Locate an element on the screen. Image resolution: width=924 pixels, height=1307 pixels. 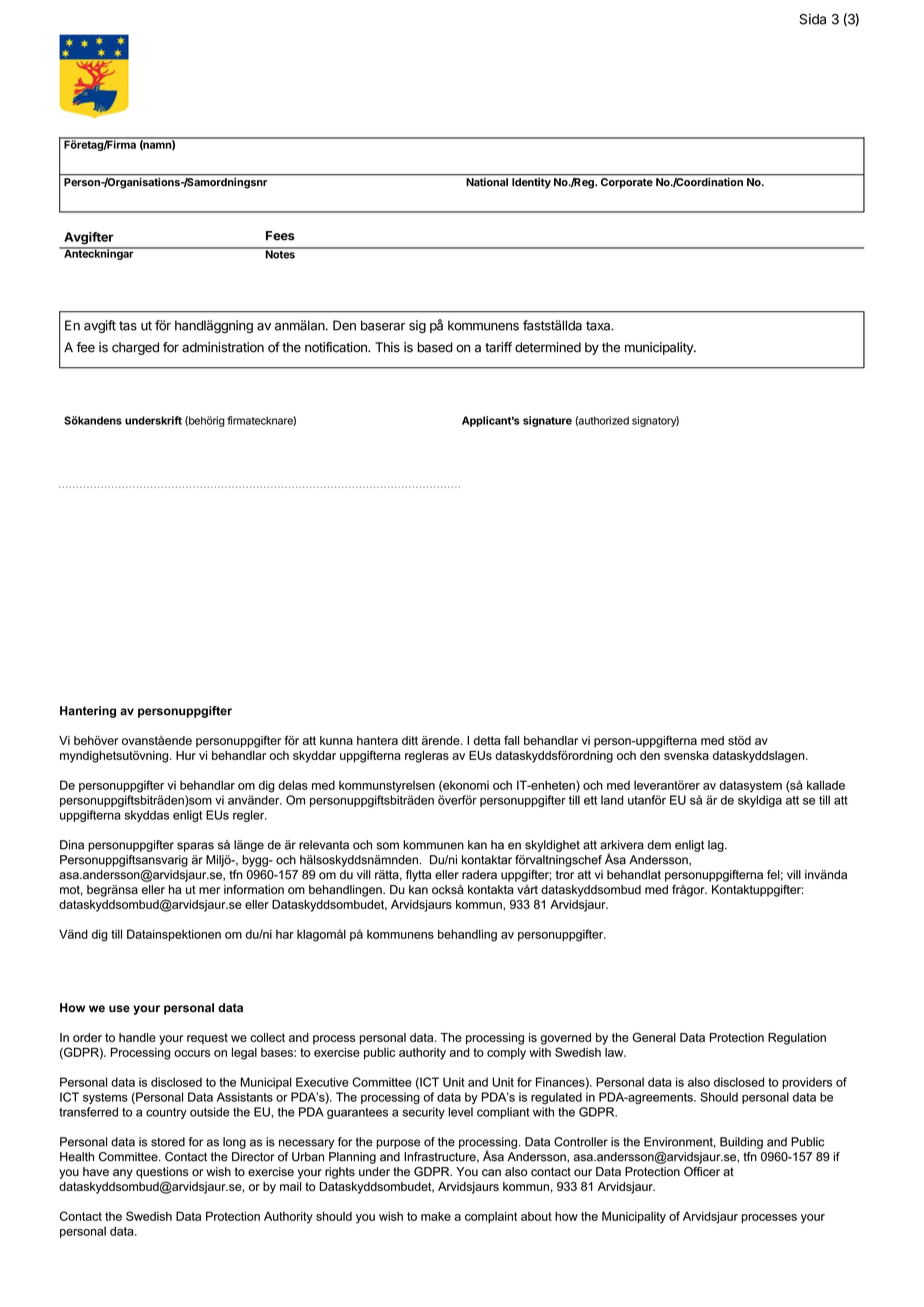
svenska is located at coordinates (686, 755).
